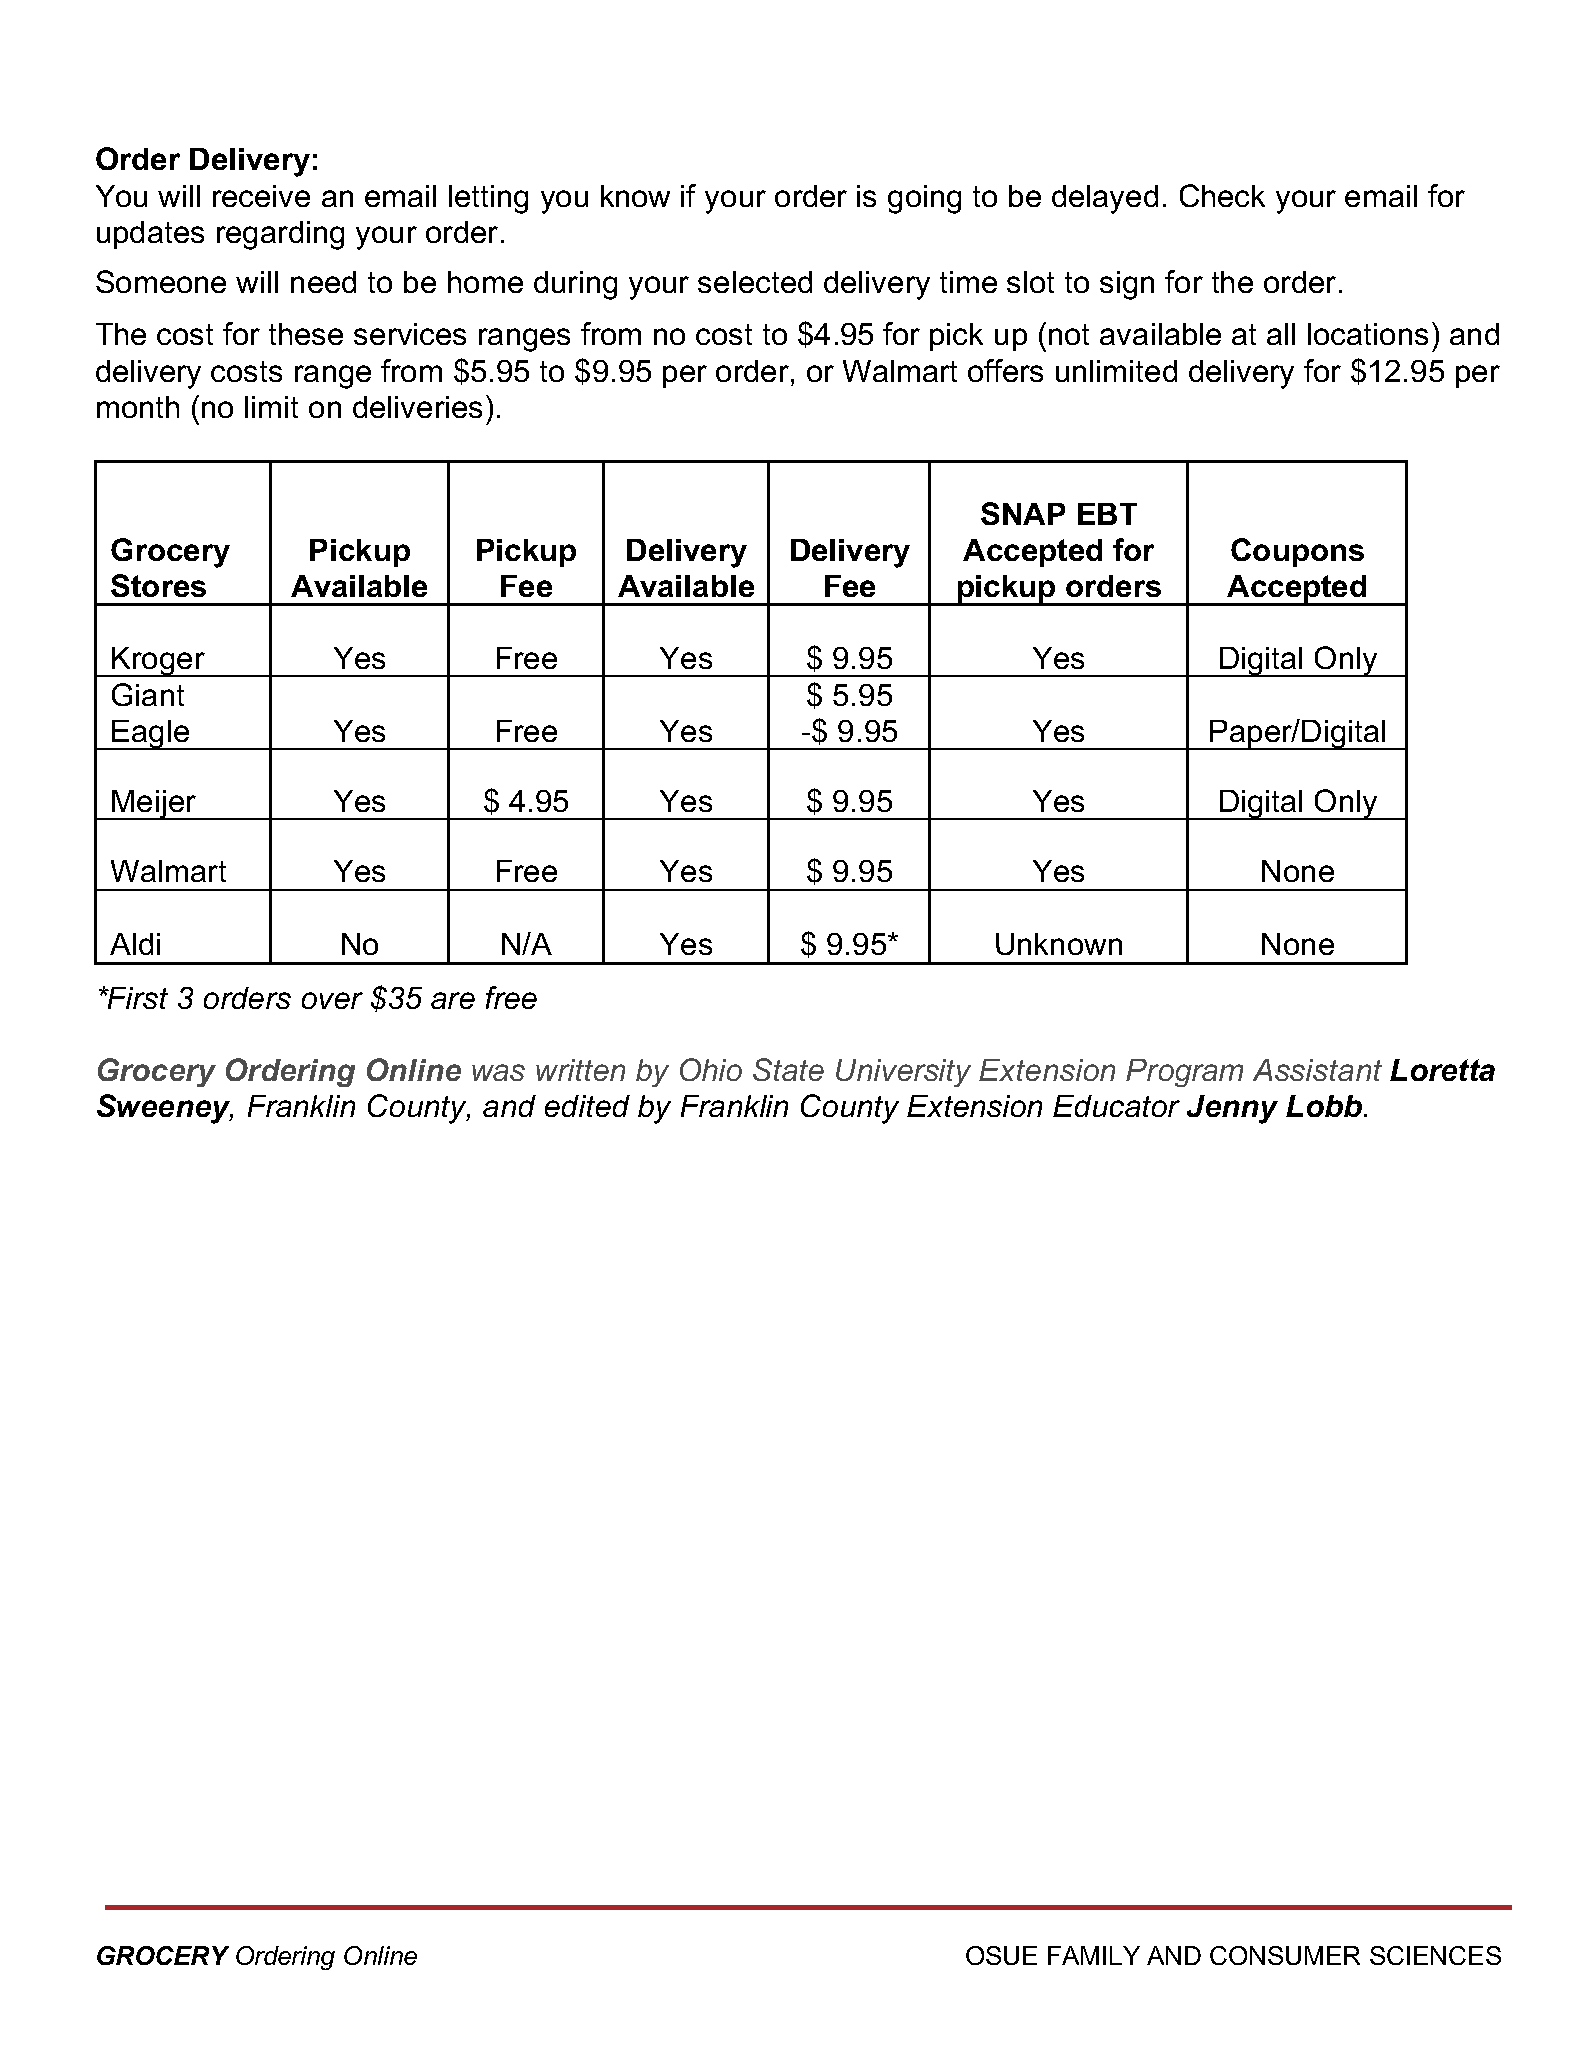  I want to click on over, so click(332, 1000).
